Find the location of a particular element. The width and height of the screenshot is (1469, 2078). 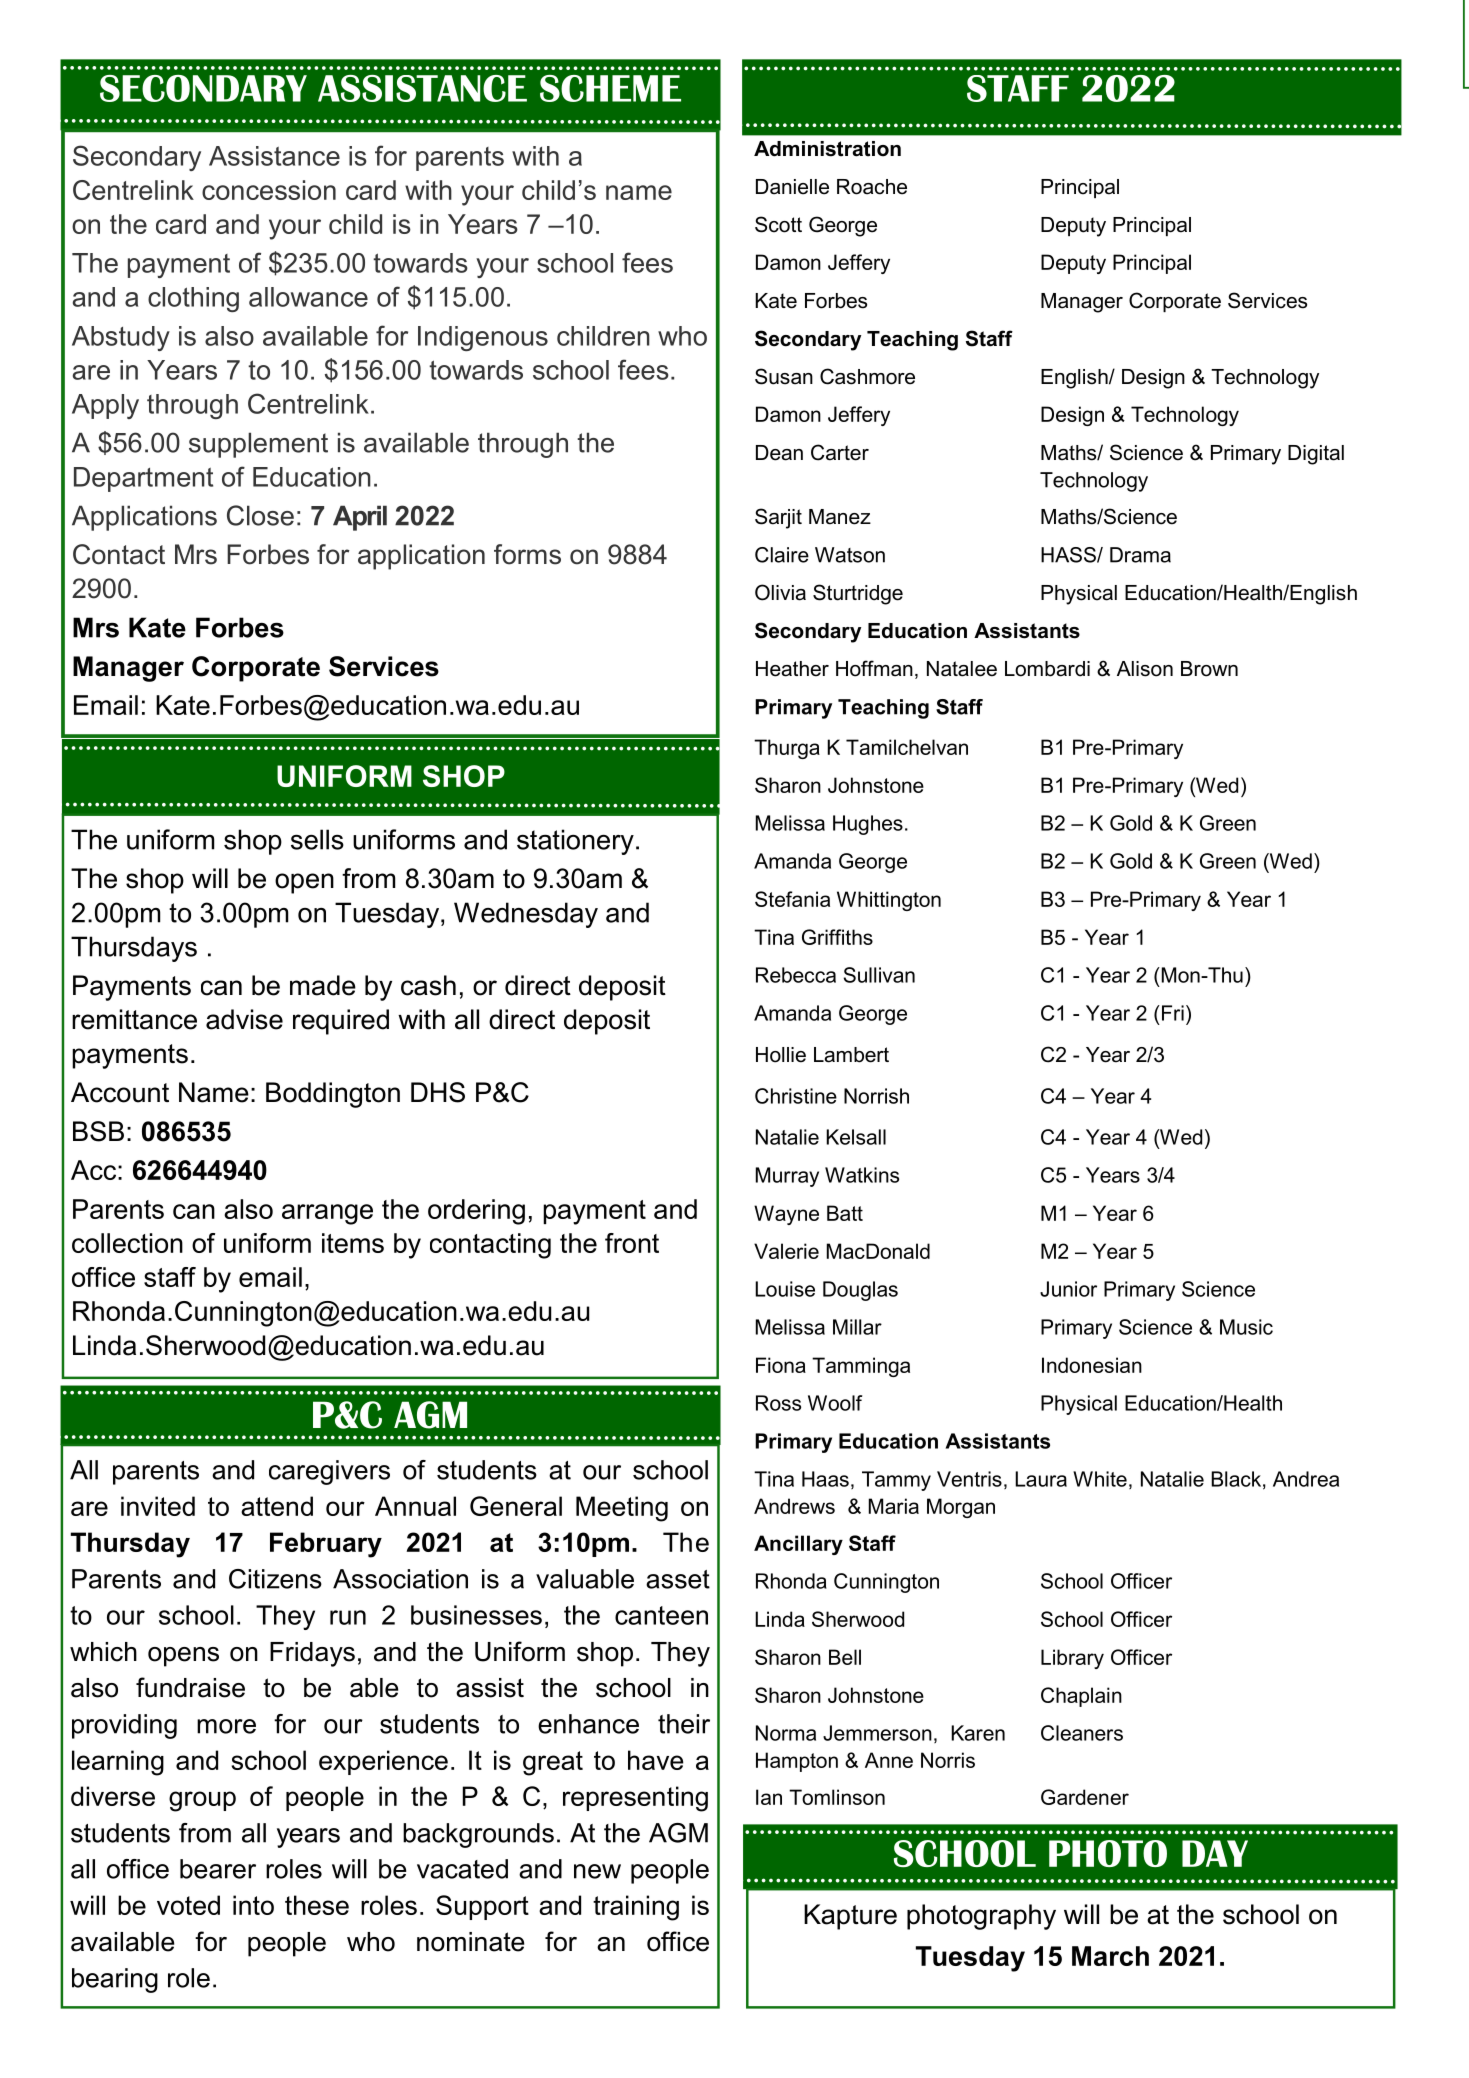

into is located at coordinates (253, 1905).
